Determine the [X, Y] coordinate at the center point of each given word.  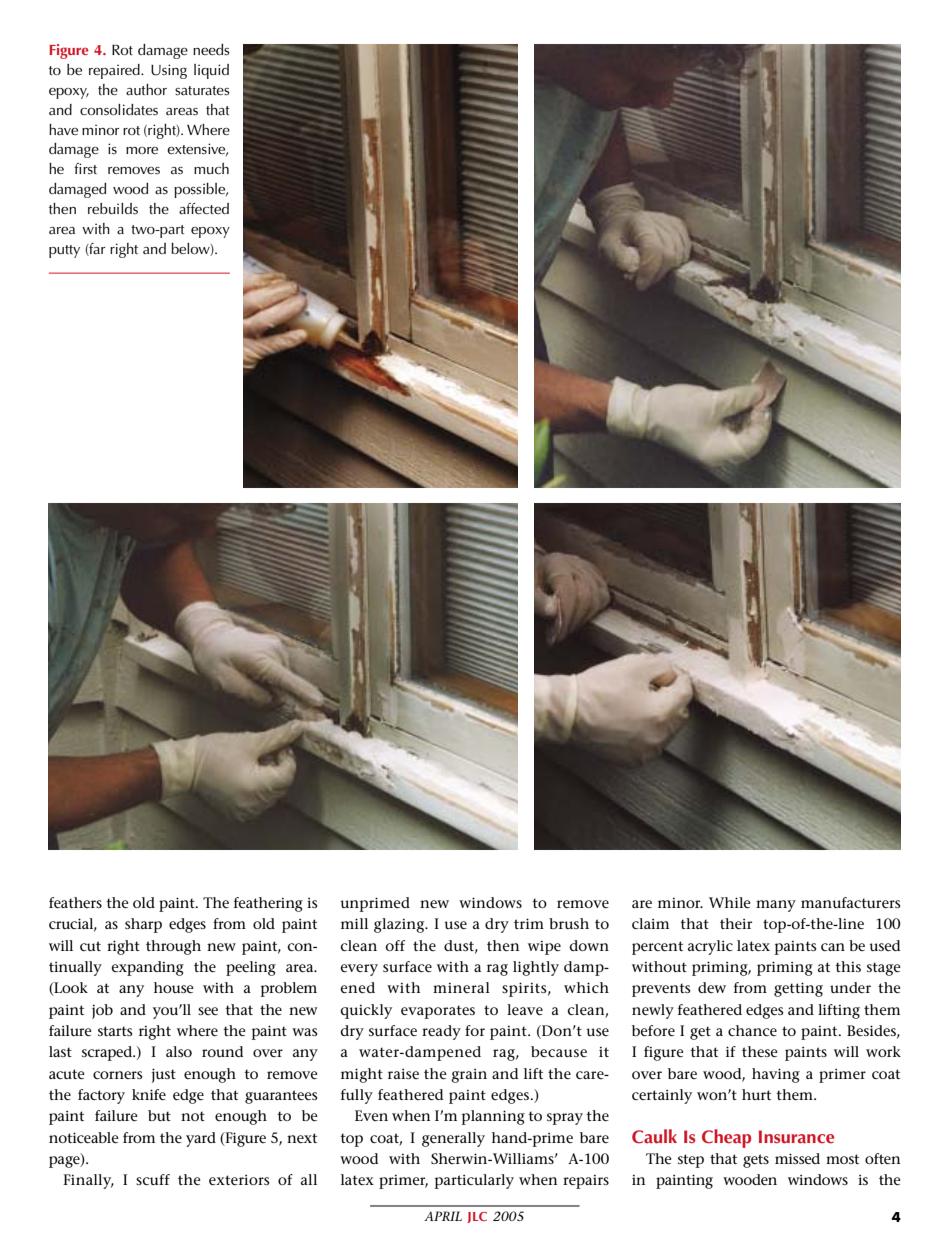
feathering [268, 904]
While [730, 902]
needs [211, 50]
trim [529, 923]
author [146, 89]
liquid [211, 71]
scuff [153, 1179]
